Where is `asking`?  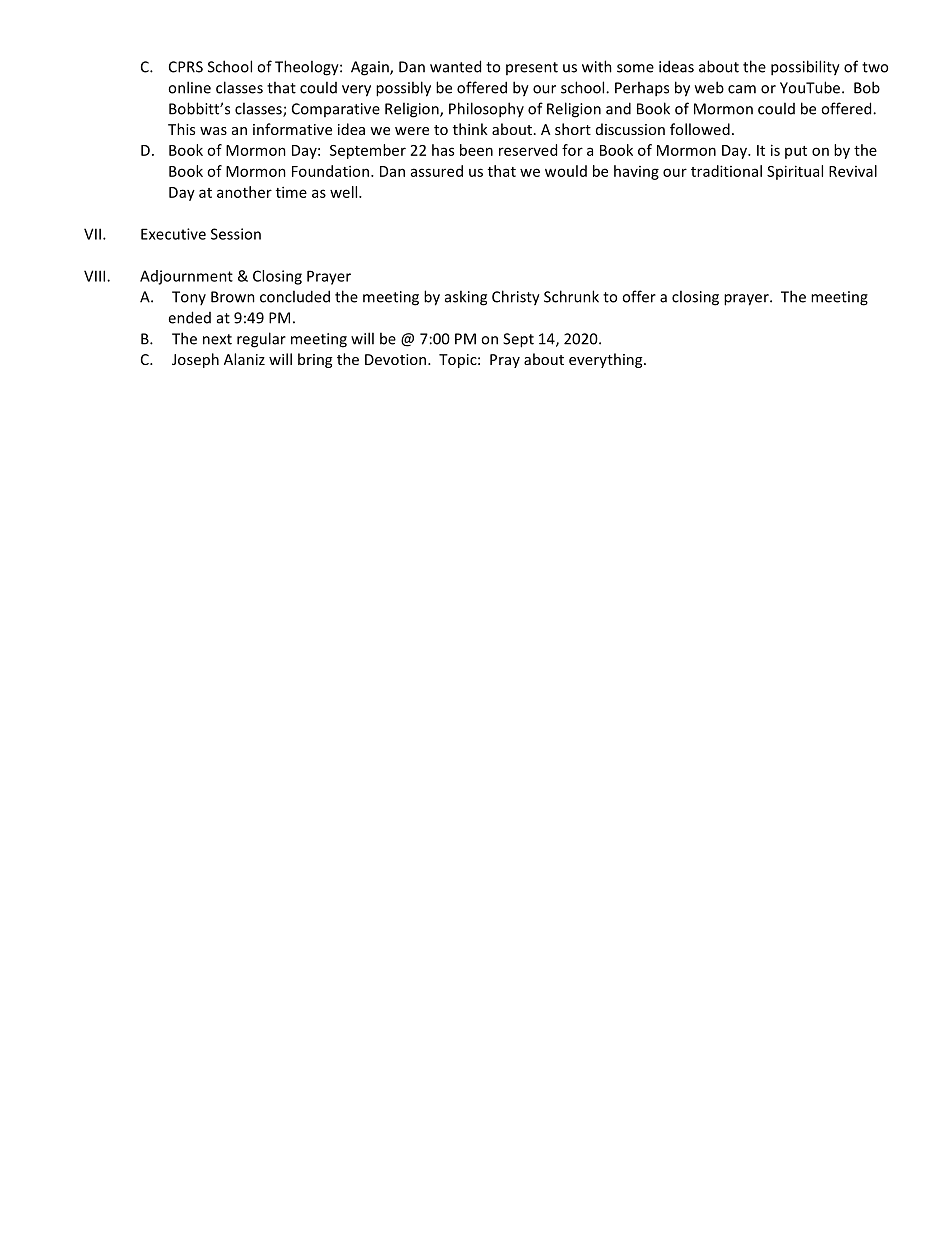
asking is located at coordinates (466, 298).
